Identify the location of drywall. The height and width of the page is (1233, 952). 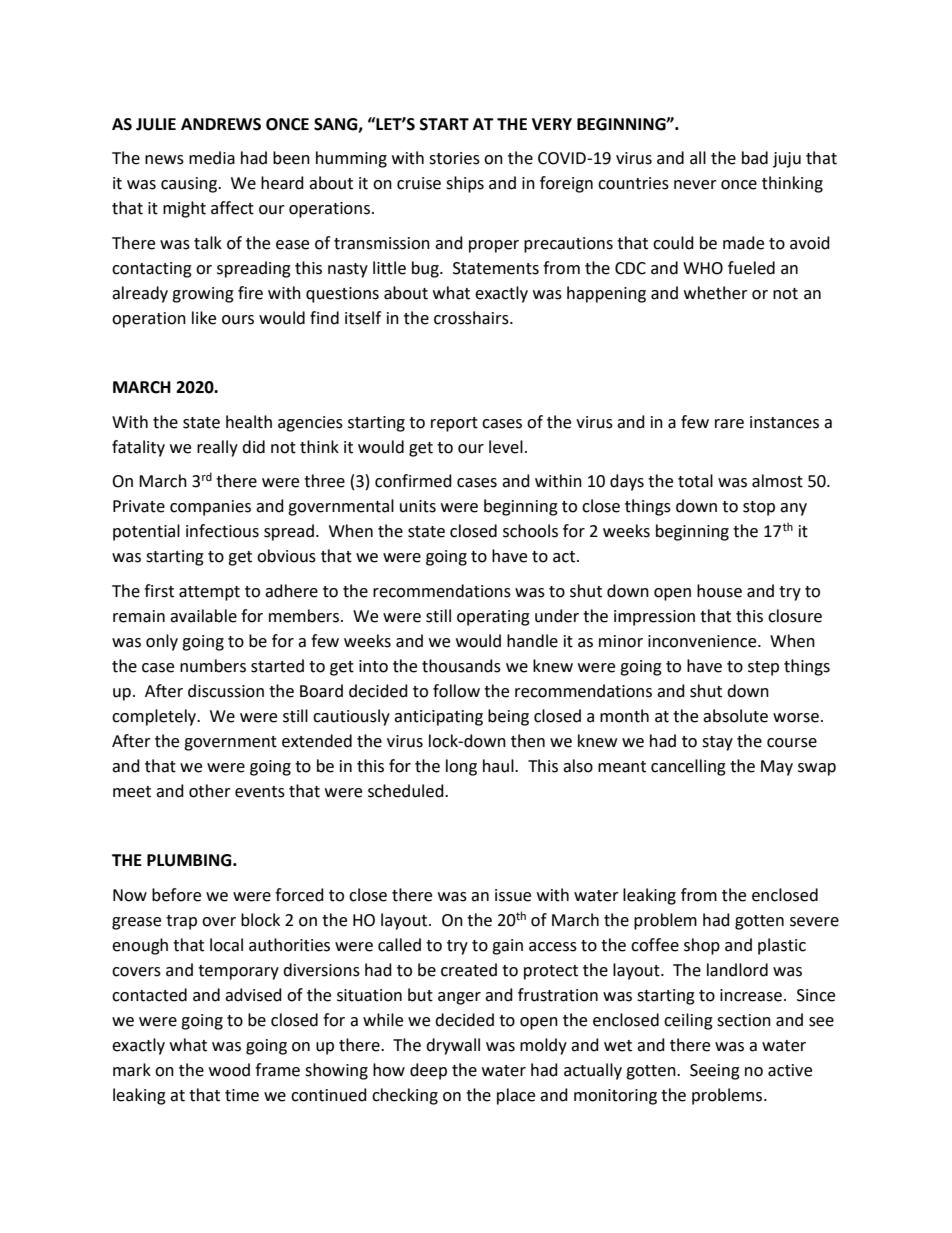
(453, 1046).
